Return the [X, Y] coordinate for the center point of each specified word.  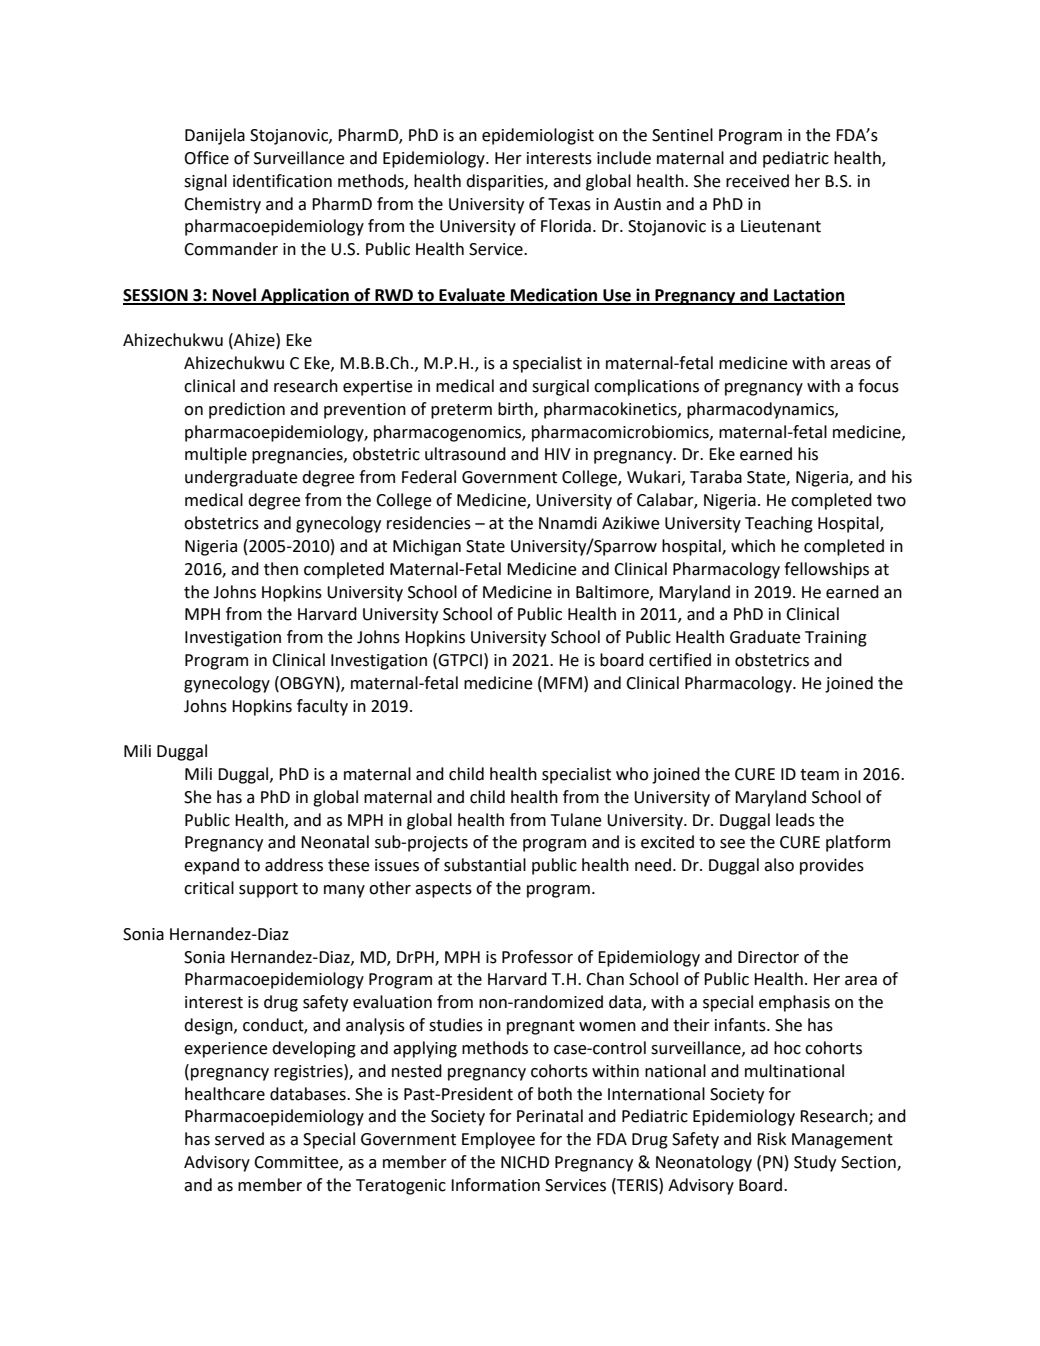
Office [206, 158]
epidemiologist [538, 136]
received [757, 181]
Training [836, 639]
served [239, 1139]
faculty [322, 707]
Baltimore [613, 592]
